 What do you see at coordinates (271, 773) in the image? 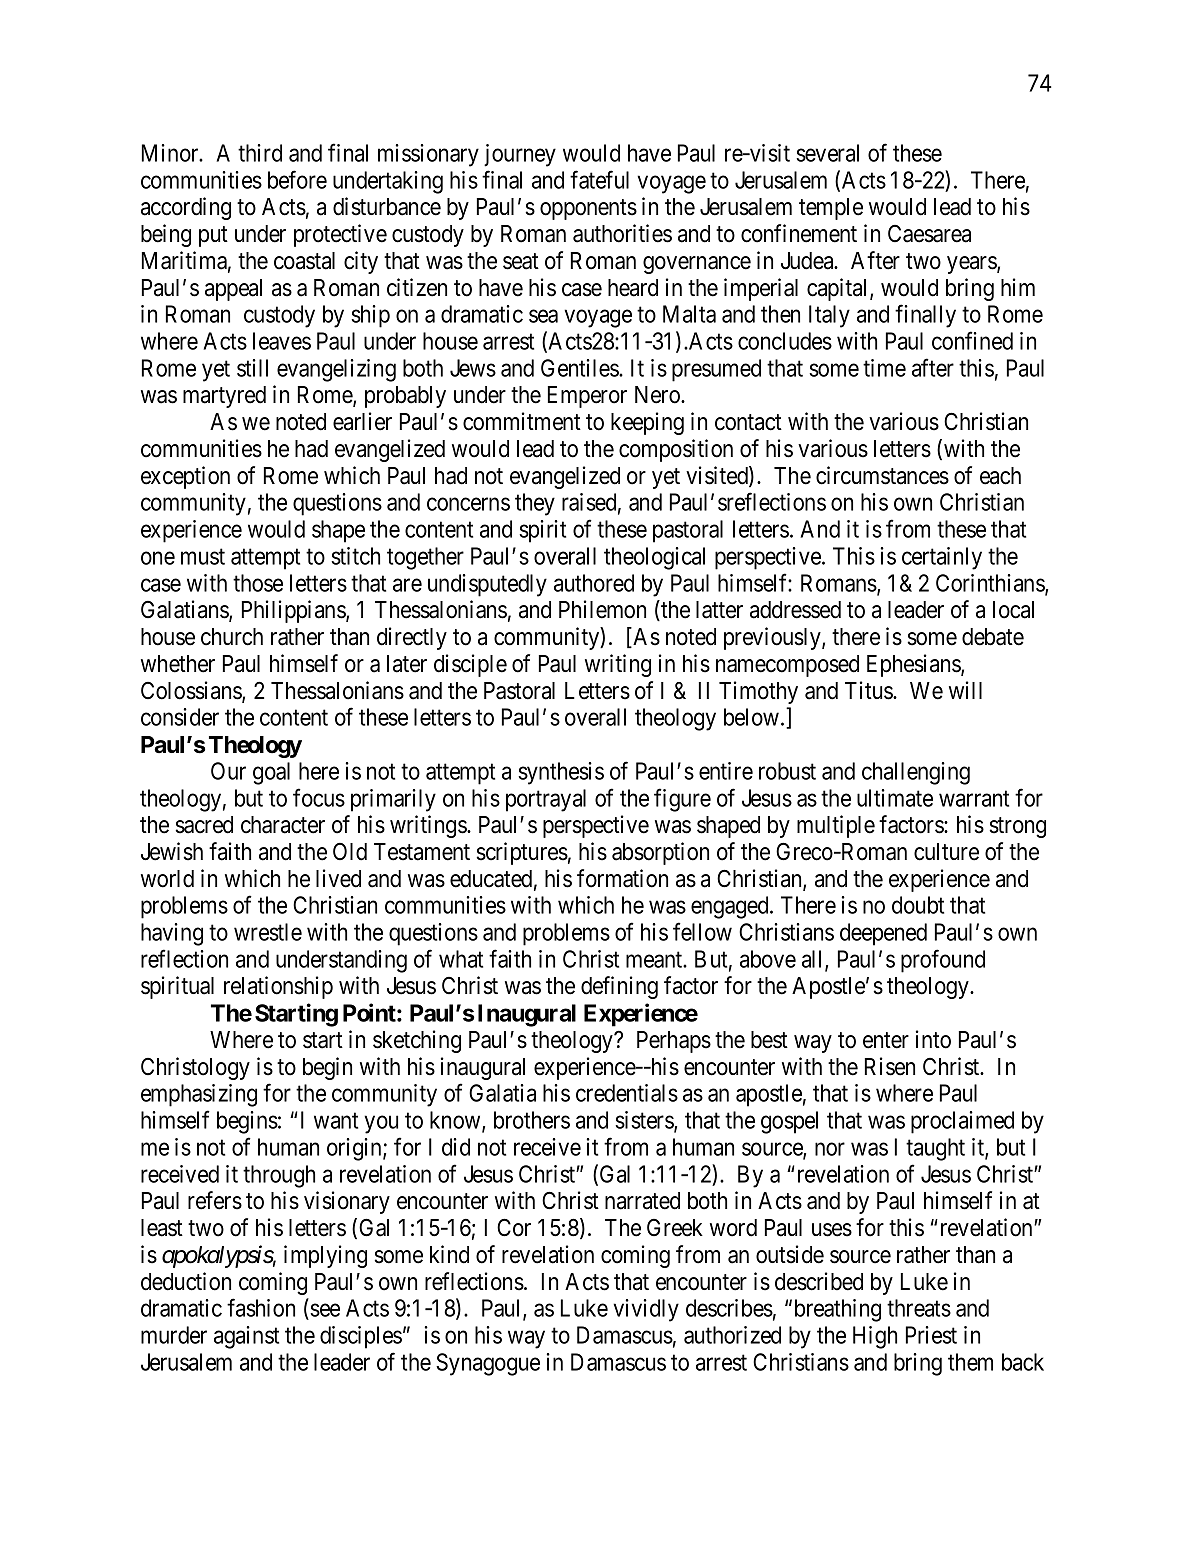
I see `goal` at bounding box center [271, 773].
